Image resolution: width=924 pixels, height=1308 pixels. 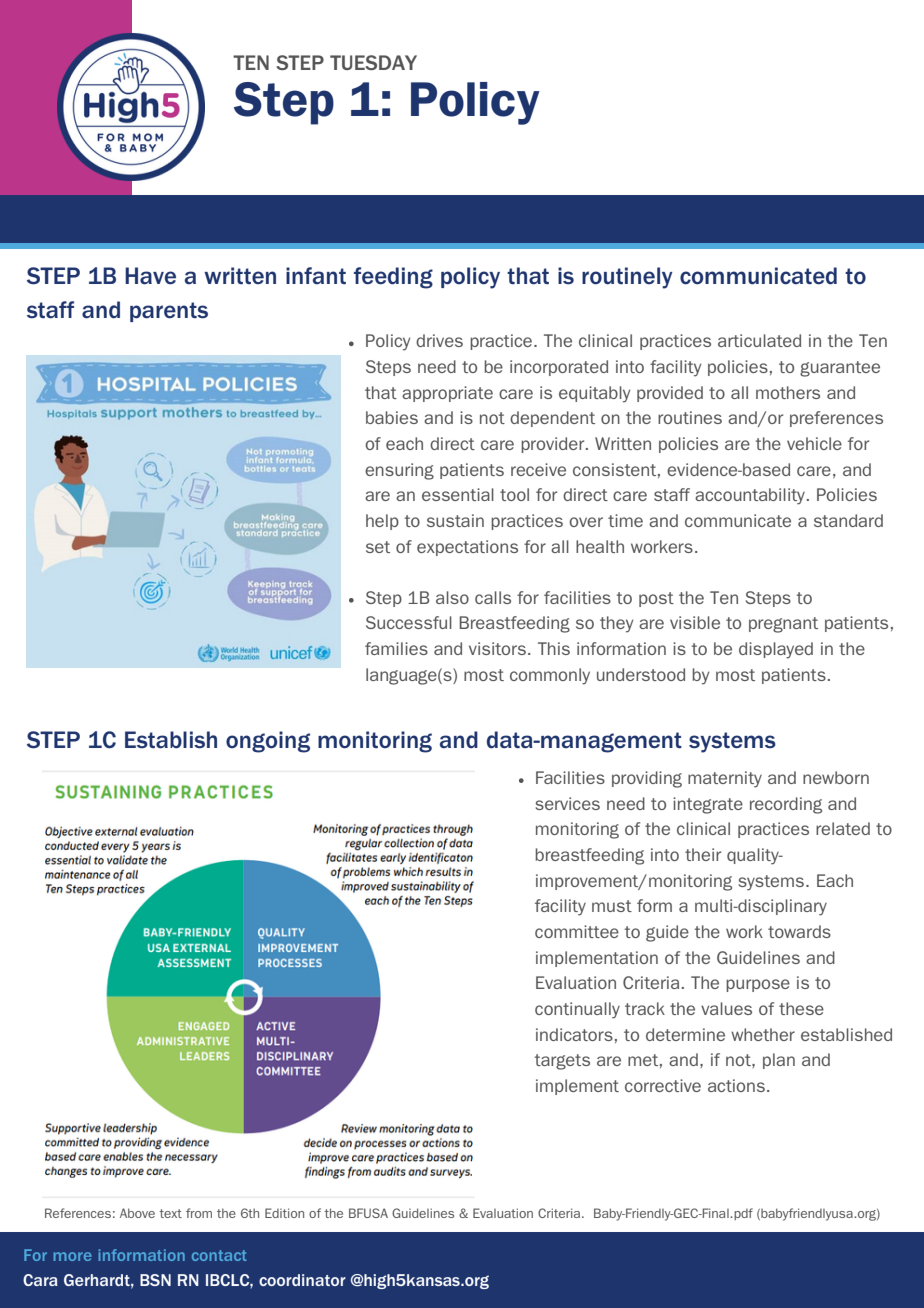 What do you see at coordinates (373, 62) in the page?
I see `TUESDAY` at bounding box center [373, 62].
